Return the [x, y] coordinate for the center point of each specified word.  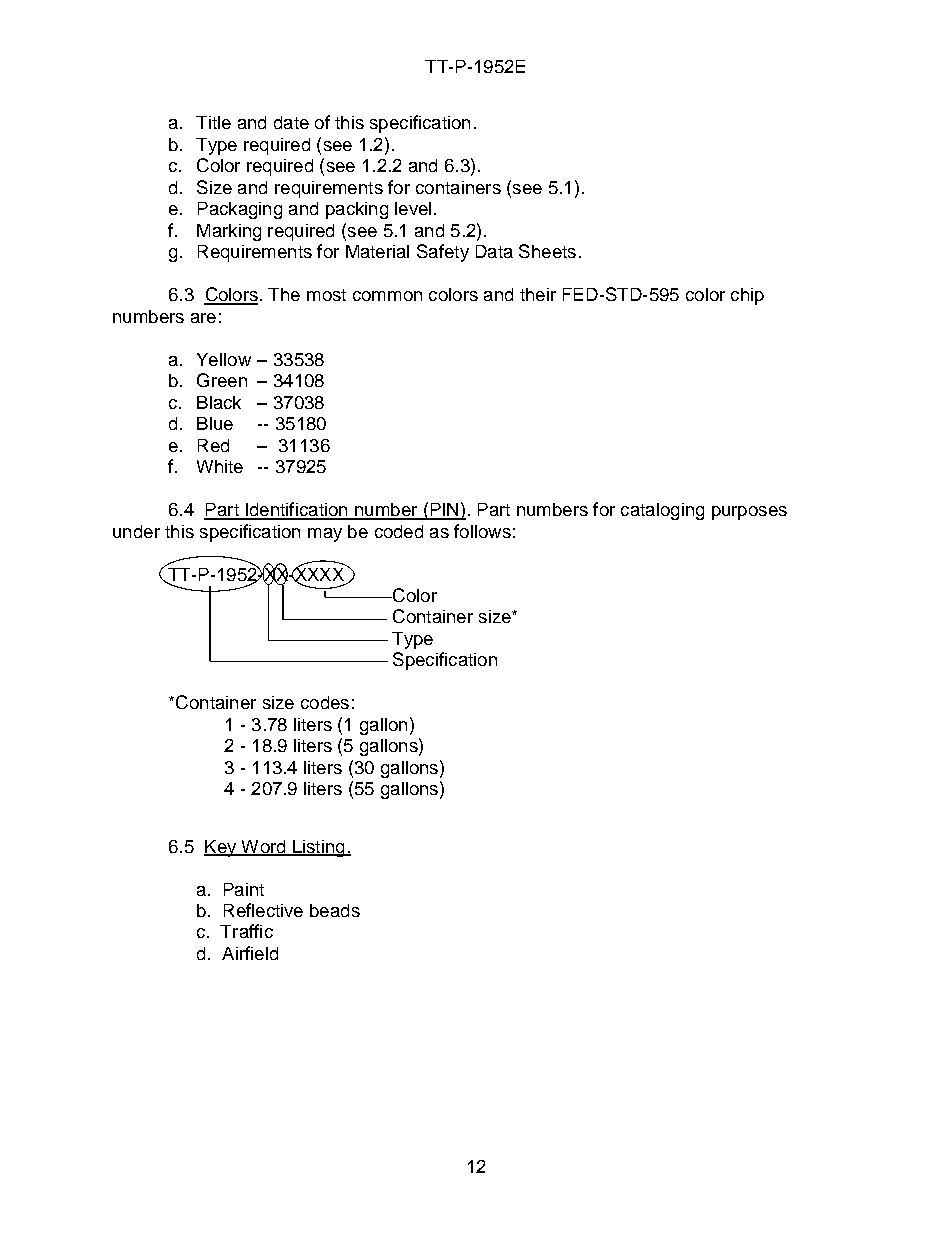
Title [213, 122]
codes [325, 702]
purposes [749, 513]
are [203, 318]
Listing [318, 848]
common [387, 296]
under [136, 531]
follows [482, 531]
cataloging [662, 511]
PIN [444, 511]
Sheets [547, 251]
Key [221, 848]
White [220, 466]
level [413, 208]
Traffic [246, 931]
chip [747, 296]
